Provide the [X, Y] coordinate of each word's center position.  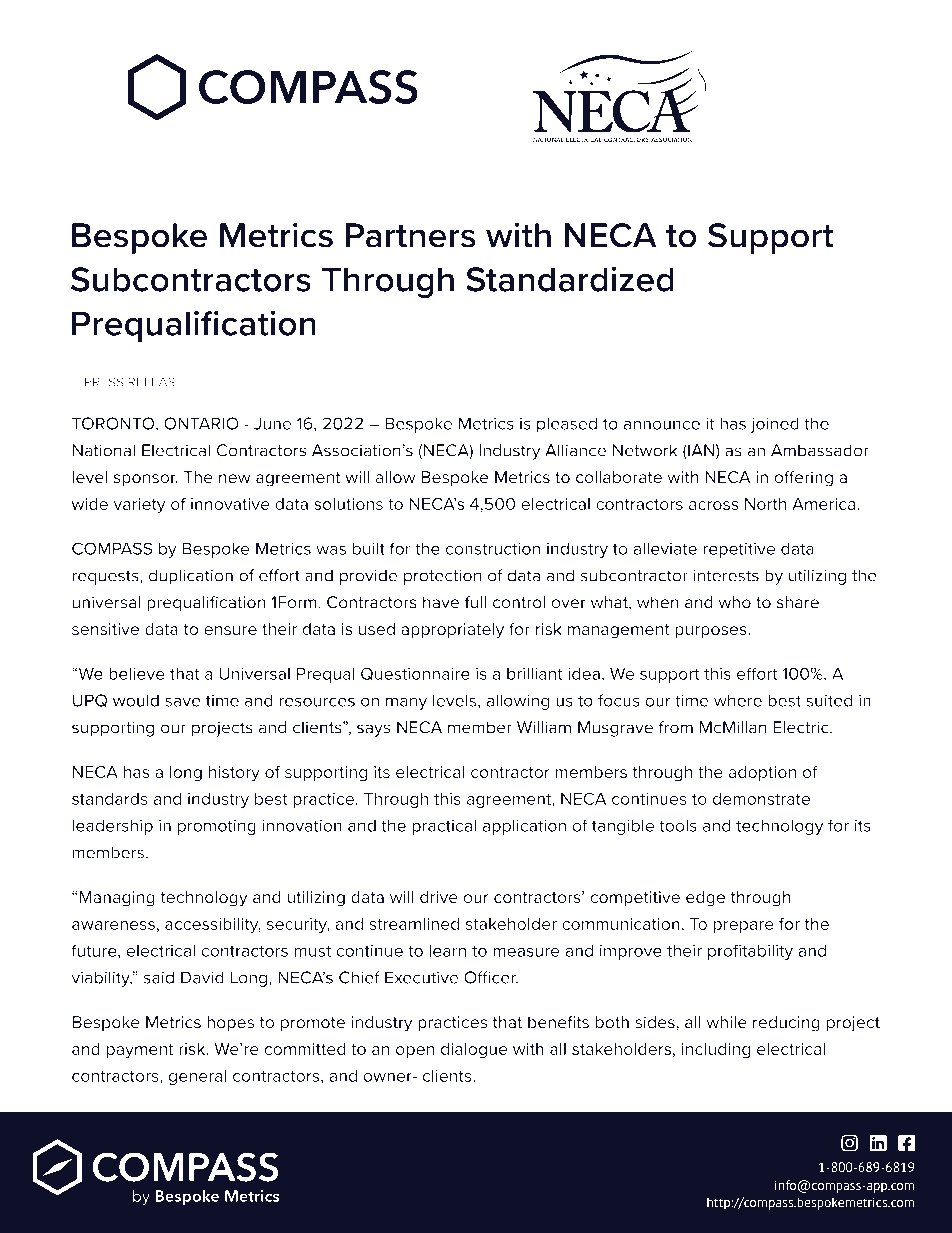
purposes [712, 632]
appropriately [452, 631]
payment [140, 1051]
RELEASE [155, 382]
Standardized [570, 279]
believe [137, 673]
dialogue [474, 1051]
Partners [411, 235]
